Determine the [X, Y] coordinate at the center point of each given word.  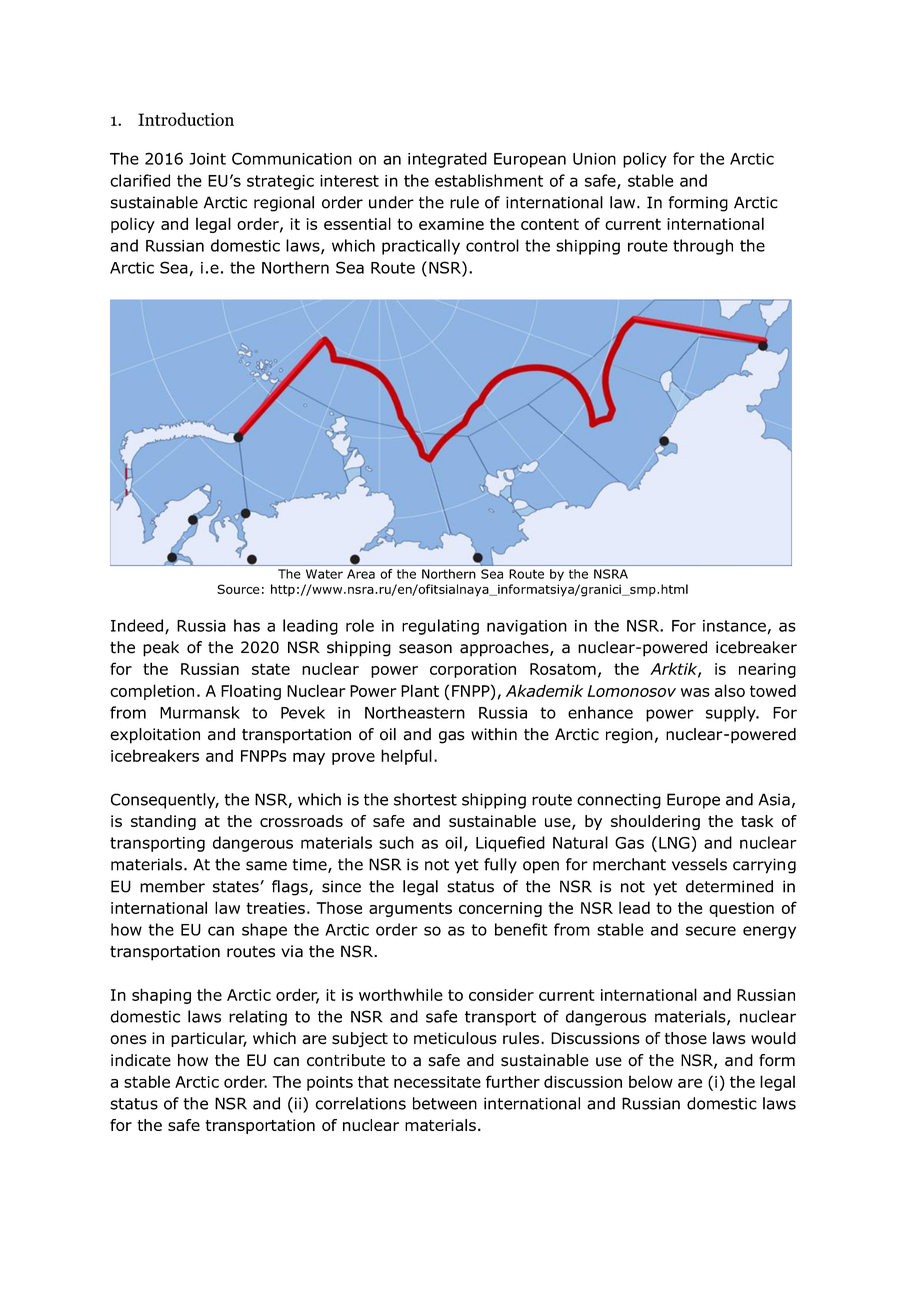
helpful [406, 757]
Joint [207, 159]
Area [361, 574]
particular [209, 1039]
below [651, 1081]
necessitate [437, 1082]
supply [732, 714]
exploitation [155, 736]
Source [238, 589]
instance [734, 626]
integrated [447, 160]
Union [594, 159]
